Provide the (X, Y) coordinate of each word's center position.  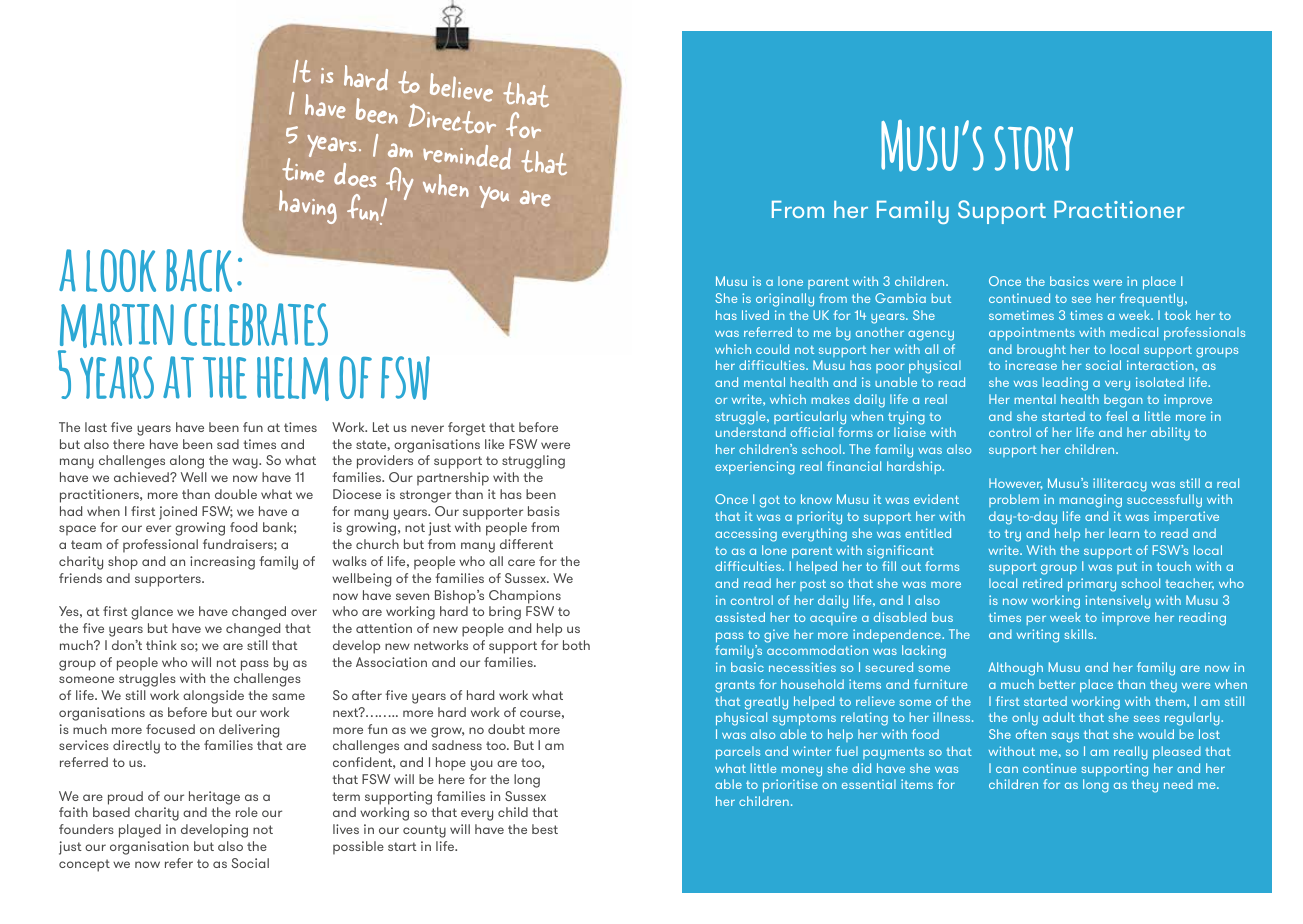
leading (1065, 384)
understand (751, 432)
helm (293, 378)
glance (152, 613)
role (247, 812)
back (199, 270)
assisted (740, 617)
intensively (1118, 602)
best (545, 829)
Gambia (900, 298)
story (1034, 148)
